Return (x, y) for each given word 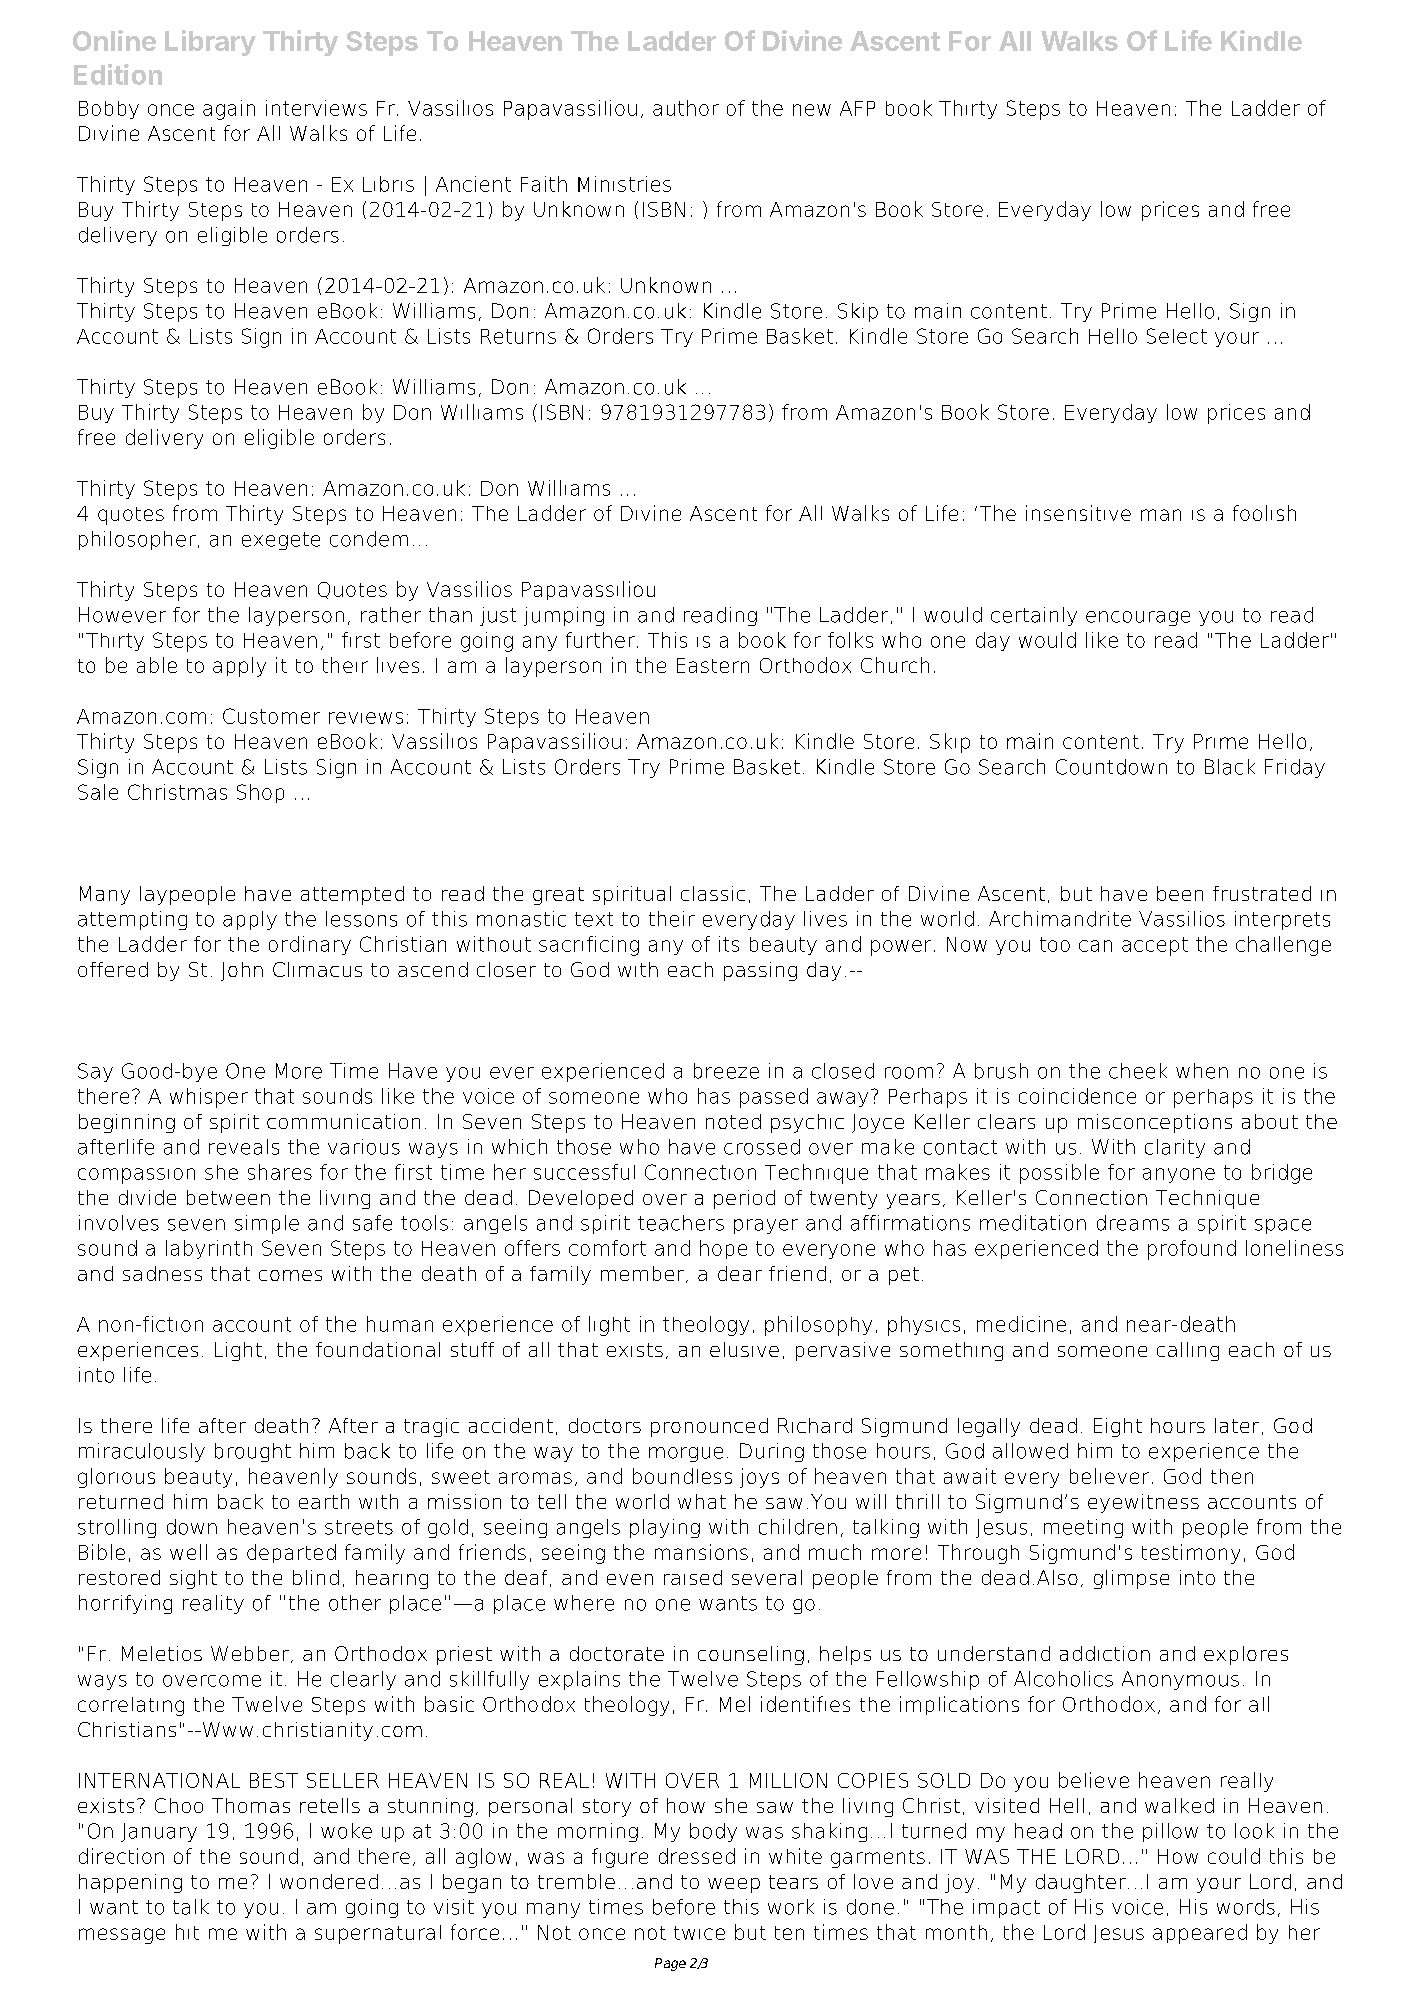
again (229, 110)
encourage (1138, 618)
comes (290, 1275)
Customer (271, 716)
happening (130, 1883)
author (686, 108)
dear (740, 1273)
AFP (857, 108)
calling (1188, 1351)
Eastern (713, 665)
